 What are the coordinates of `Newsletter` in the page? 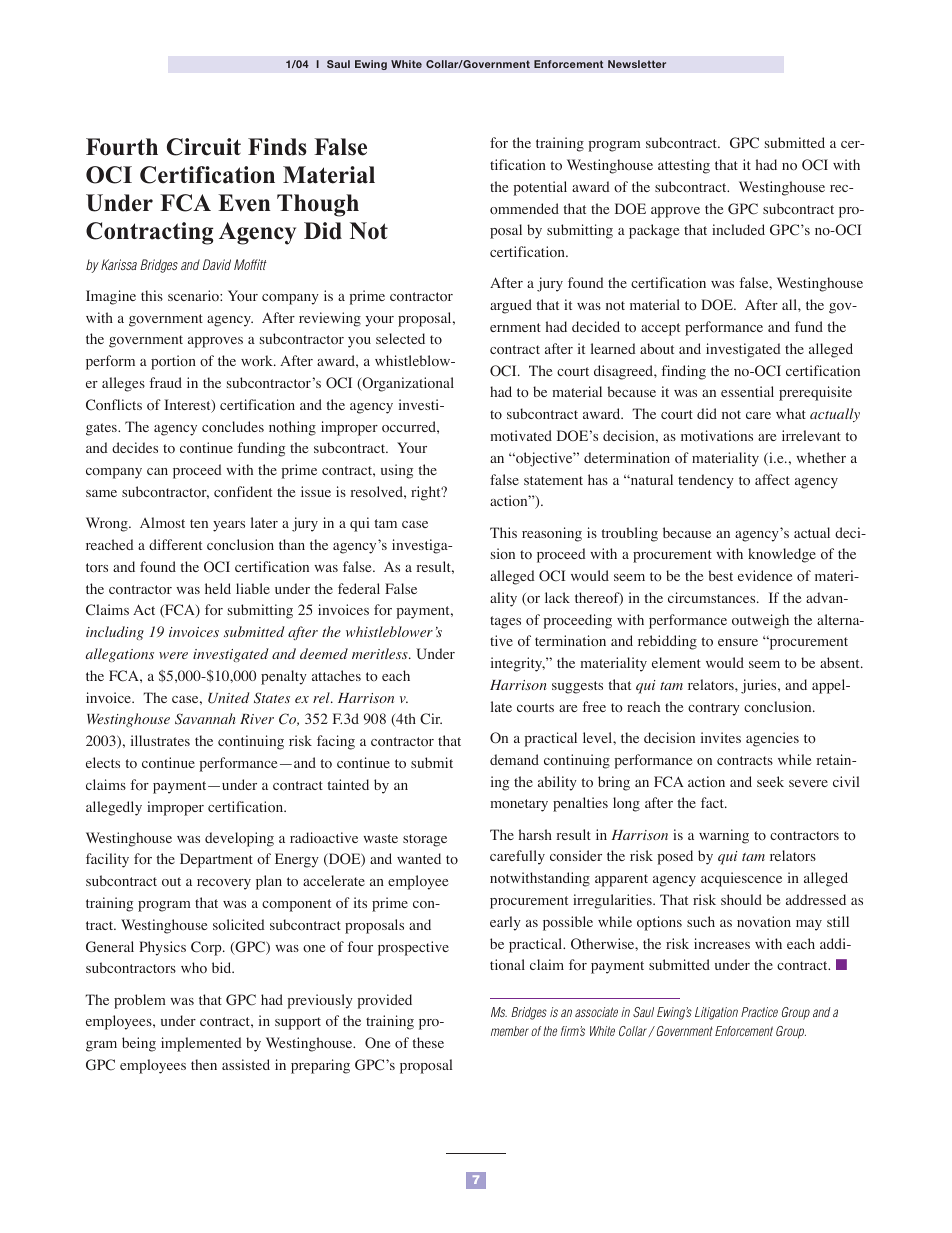 It's located at (637, 64).
